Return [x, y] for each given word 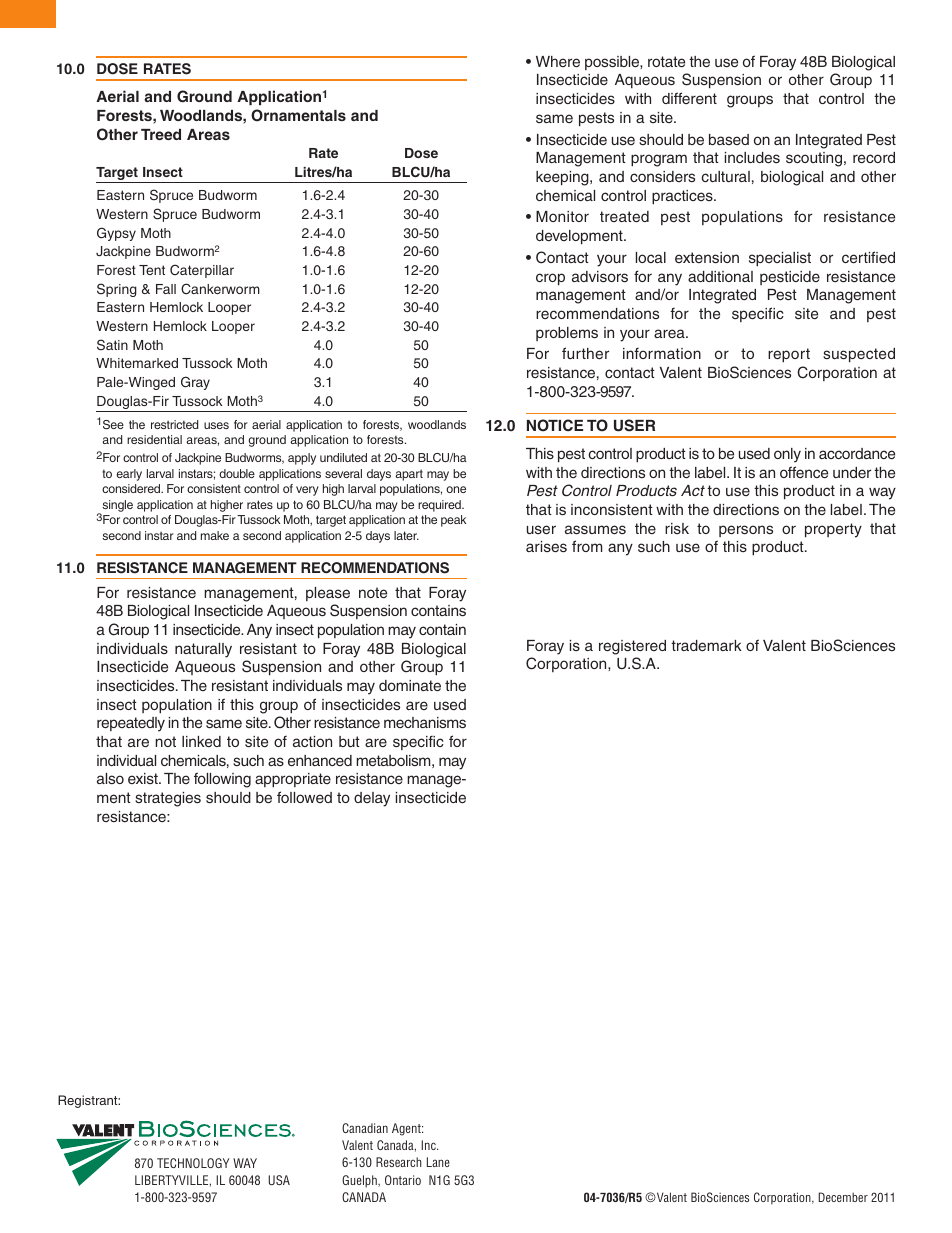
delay [372, 799]
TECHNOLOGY [193, 1163]
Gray [195, 383]
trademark [706, 645]
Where [558, 61]
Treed [161, 134]
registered [632, 647]
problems [567, 334]
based [729, 139]
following [222, 780]
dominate [410, 685]
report [789, 355]
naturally [203, 650]
